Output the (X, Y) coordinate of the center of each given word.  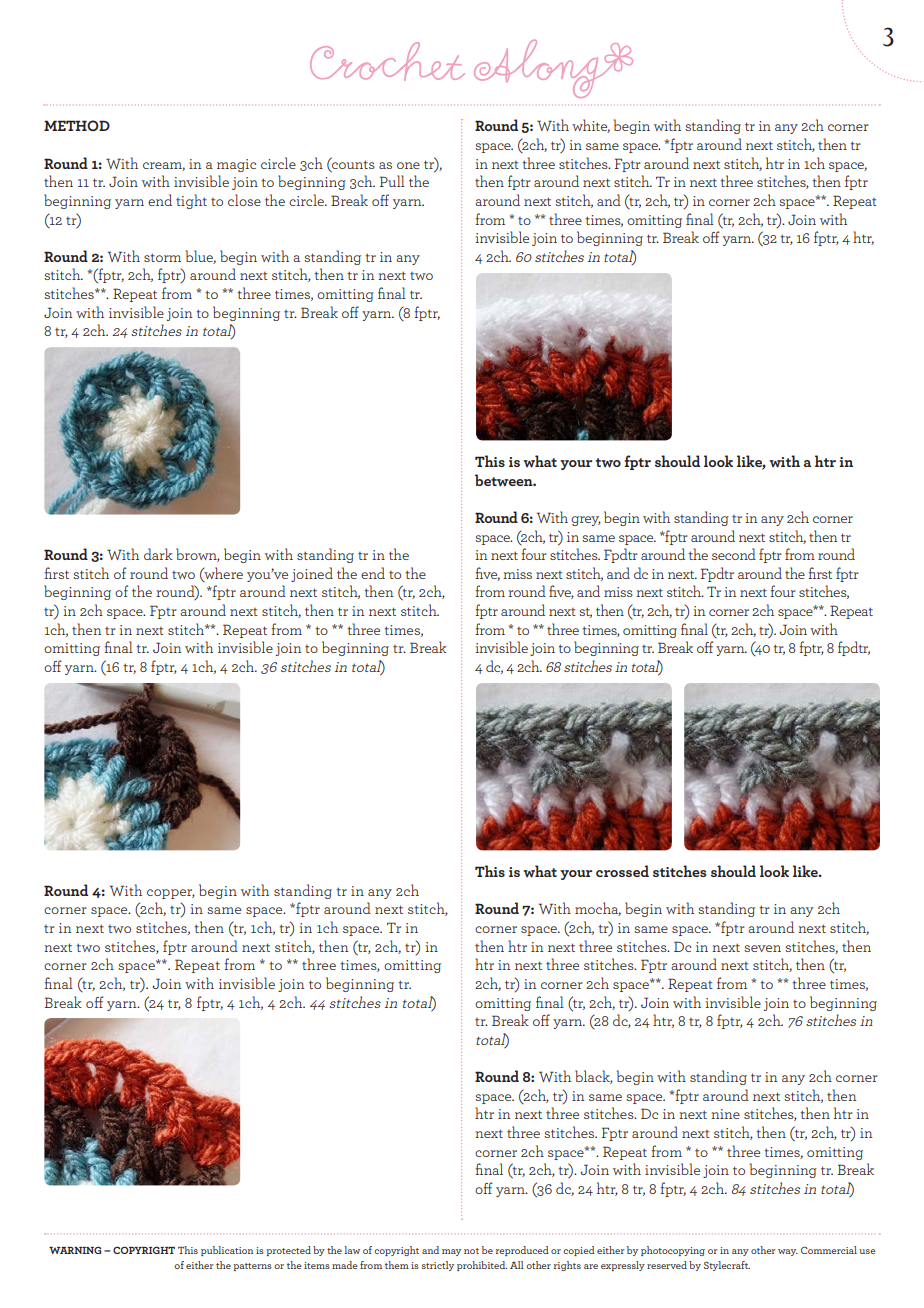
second (734, 554)
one (408, 165)
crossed (622, 871)
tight (191, 201)
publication (227, 1251)
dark (158, 554)
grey (586, 521)
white (591, 126)
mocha (598, 909)
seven (762, 948)
